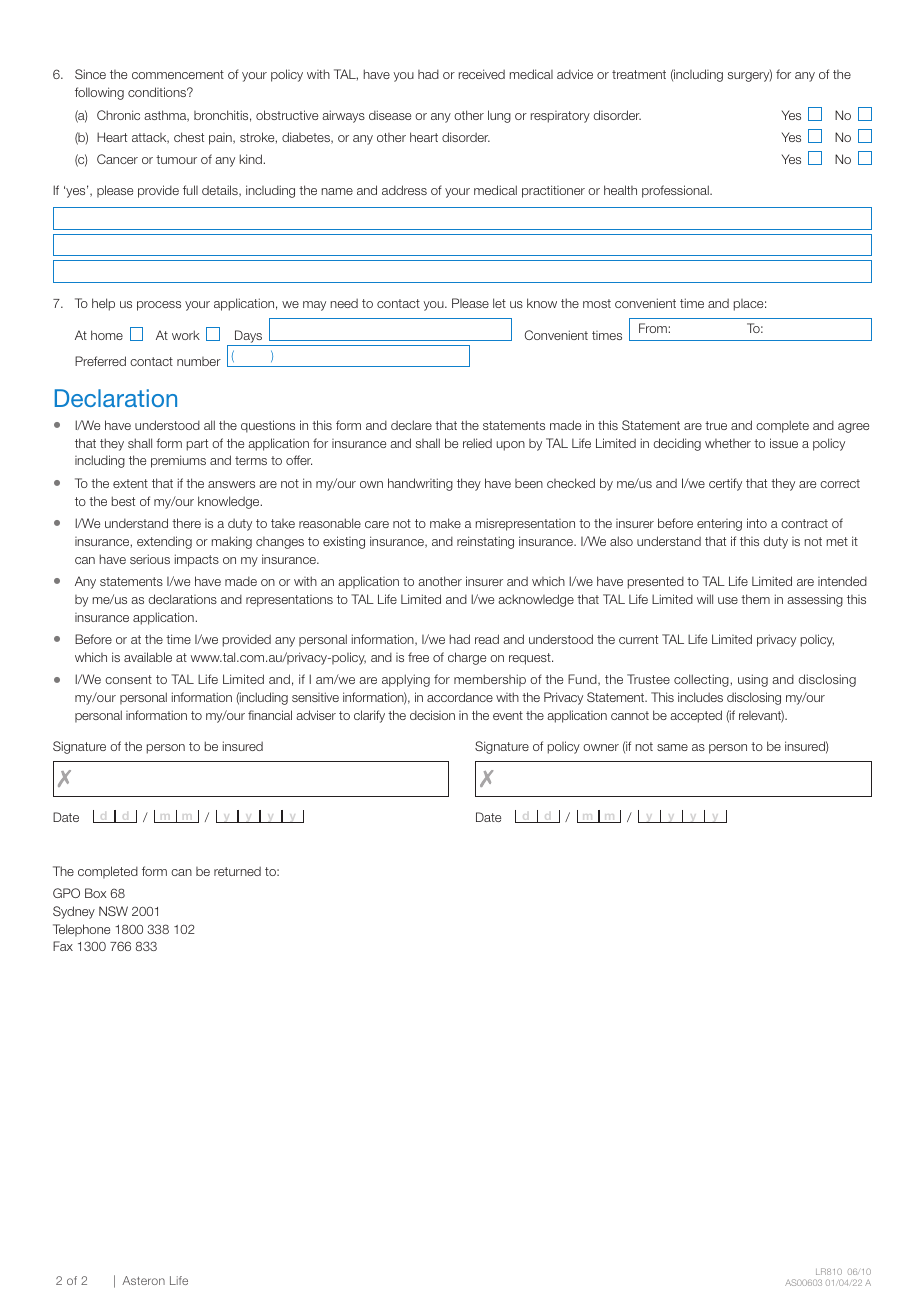 Image resolution: width=924 pixels, height=1308 pixels. Describe the element at coordinates (158, 92) in the screenshot. I see `conditions` at that location.
